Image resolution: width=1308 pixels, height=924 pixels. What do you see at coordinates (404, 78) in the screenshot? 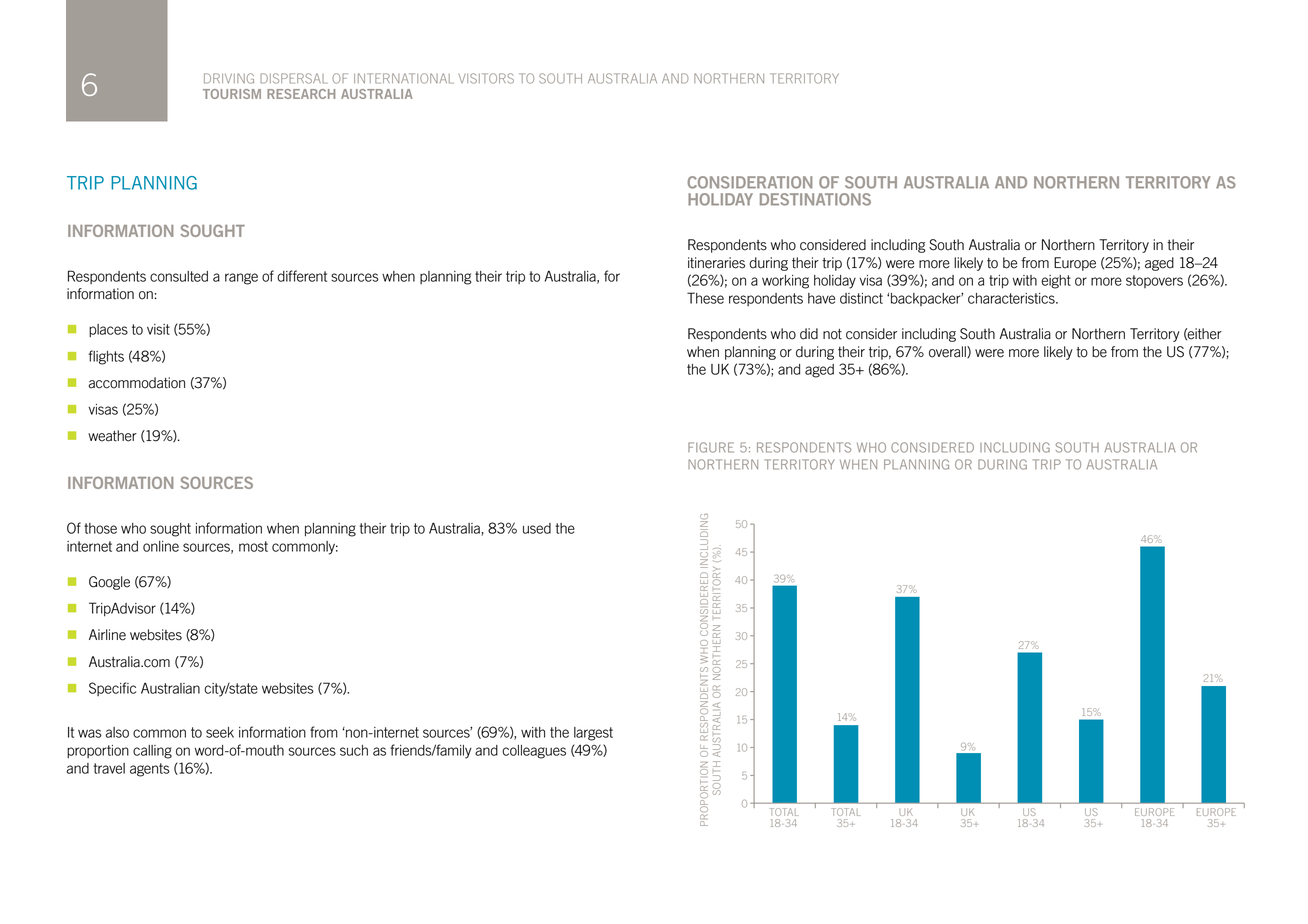
I see `INTERNATIONAL` at bounding box center [404, 78].
